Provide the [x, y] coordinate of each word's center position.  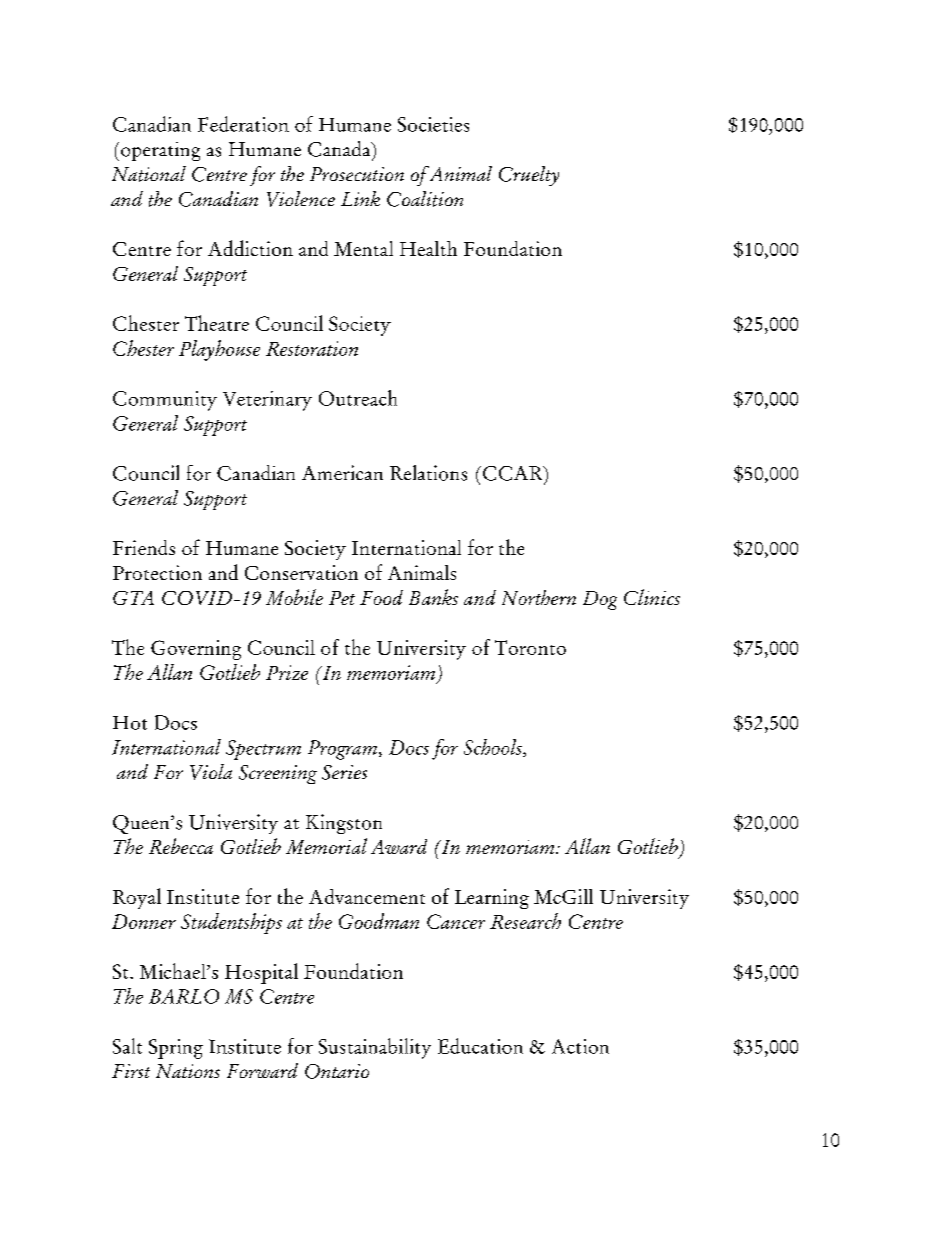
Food [381, 597]
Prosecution [357, 174]
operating [160, 151]
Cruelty [529, 176]
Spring [176, 1049]
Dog [600, 600]
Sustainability [375, 1048]
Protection [157, 572]
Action [580, 1046]
